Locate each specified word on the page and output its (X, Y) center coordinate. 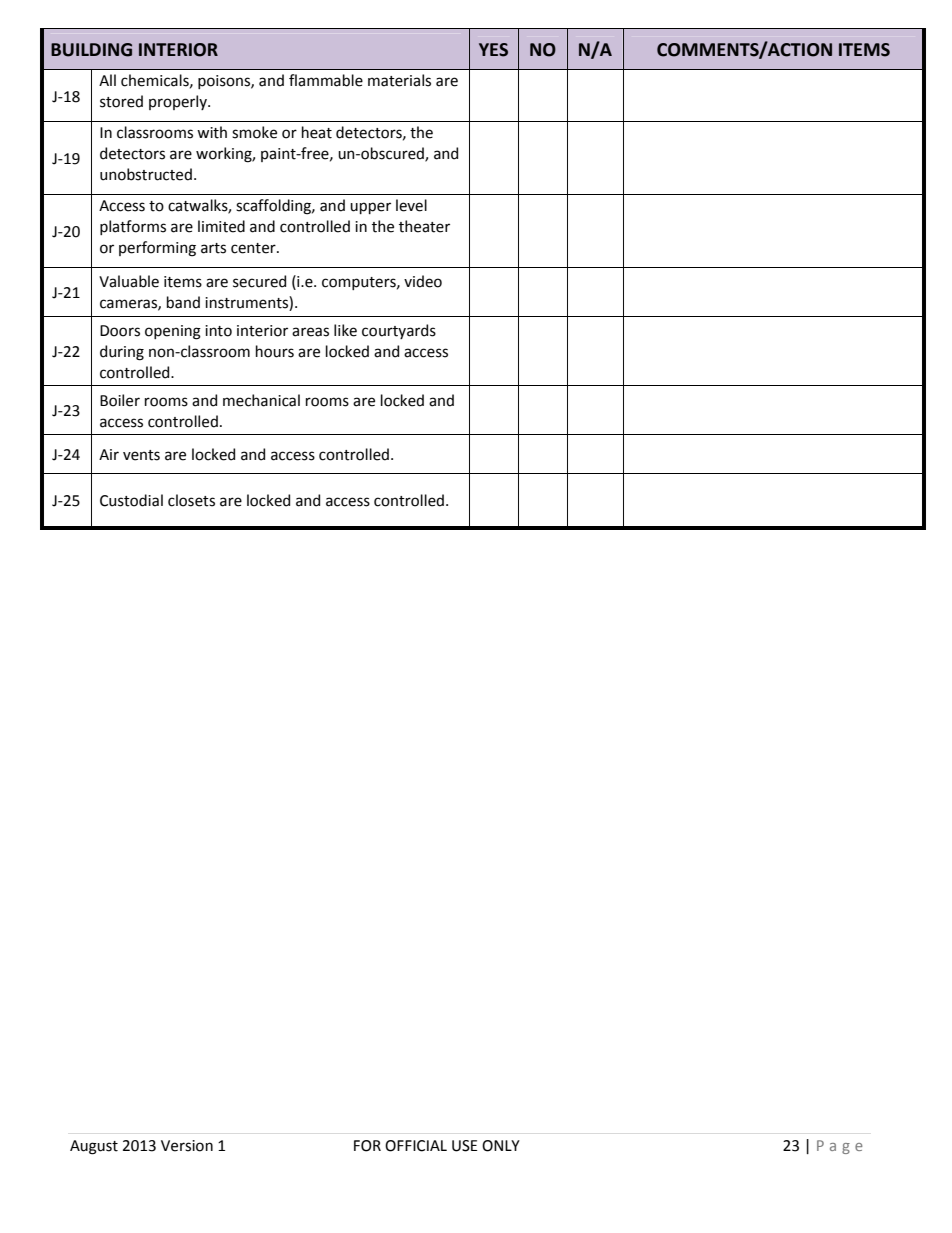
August (94, 1147)
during (122, 353)
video (423, 281)
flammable (326, 80)
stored (121, 101)
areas (310, 332)
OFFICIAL (416, 1146)
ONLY (501, 1146)
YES (493, 50)
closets (191, 500)
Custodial (131, 500)
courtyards (399, 331)
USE (464, 1146)
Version (187, 1146)
